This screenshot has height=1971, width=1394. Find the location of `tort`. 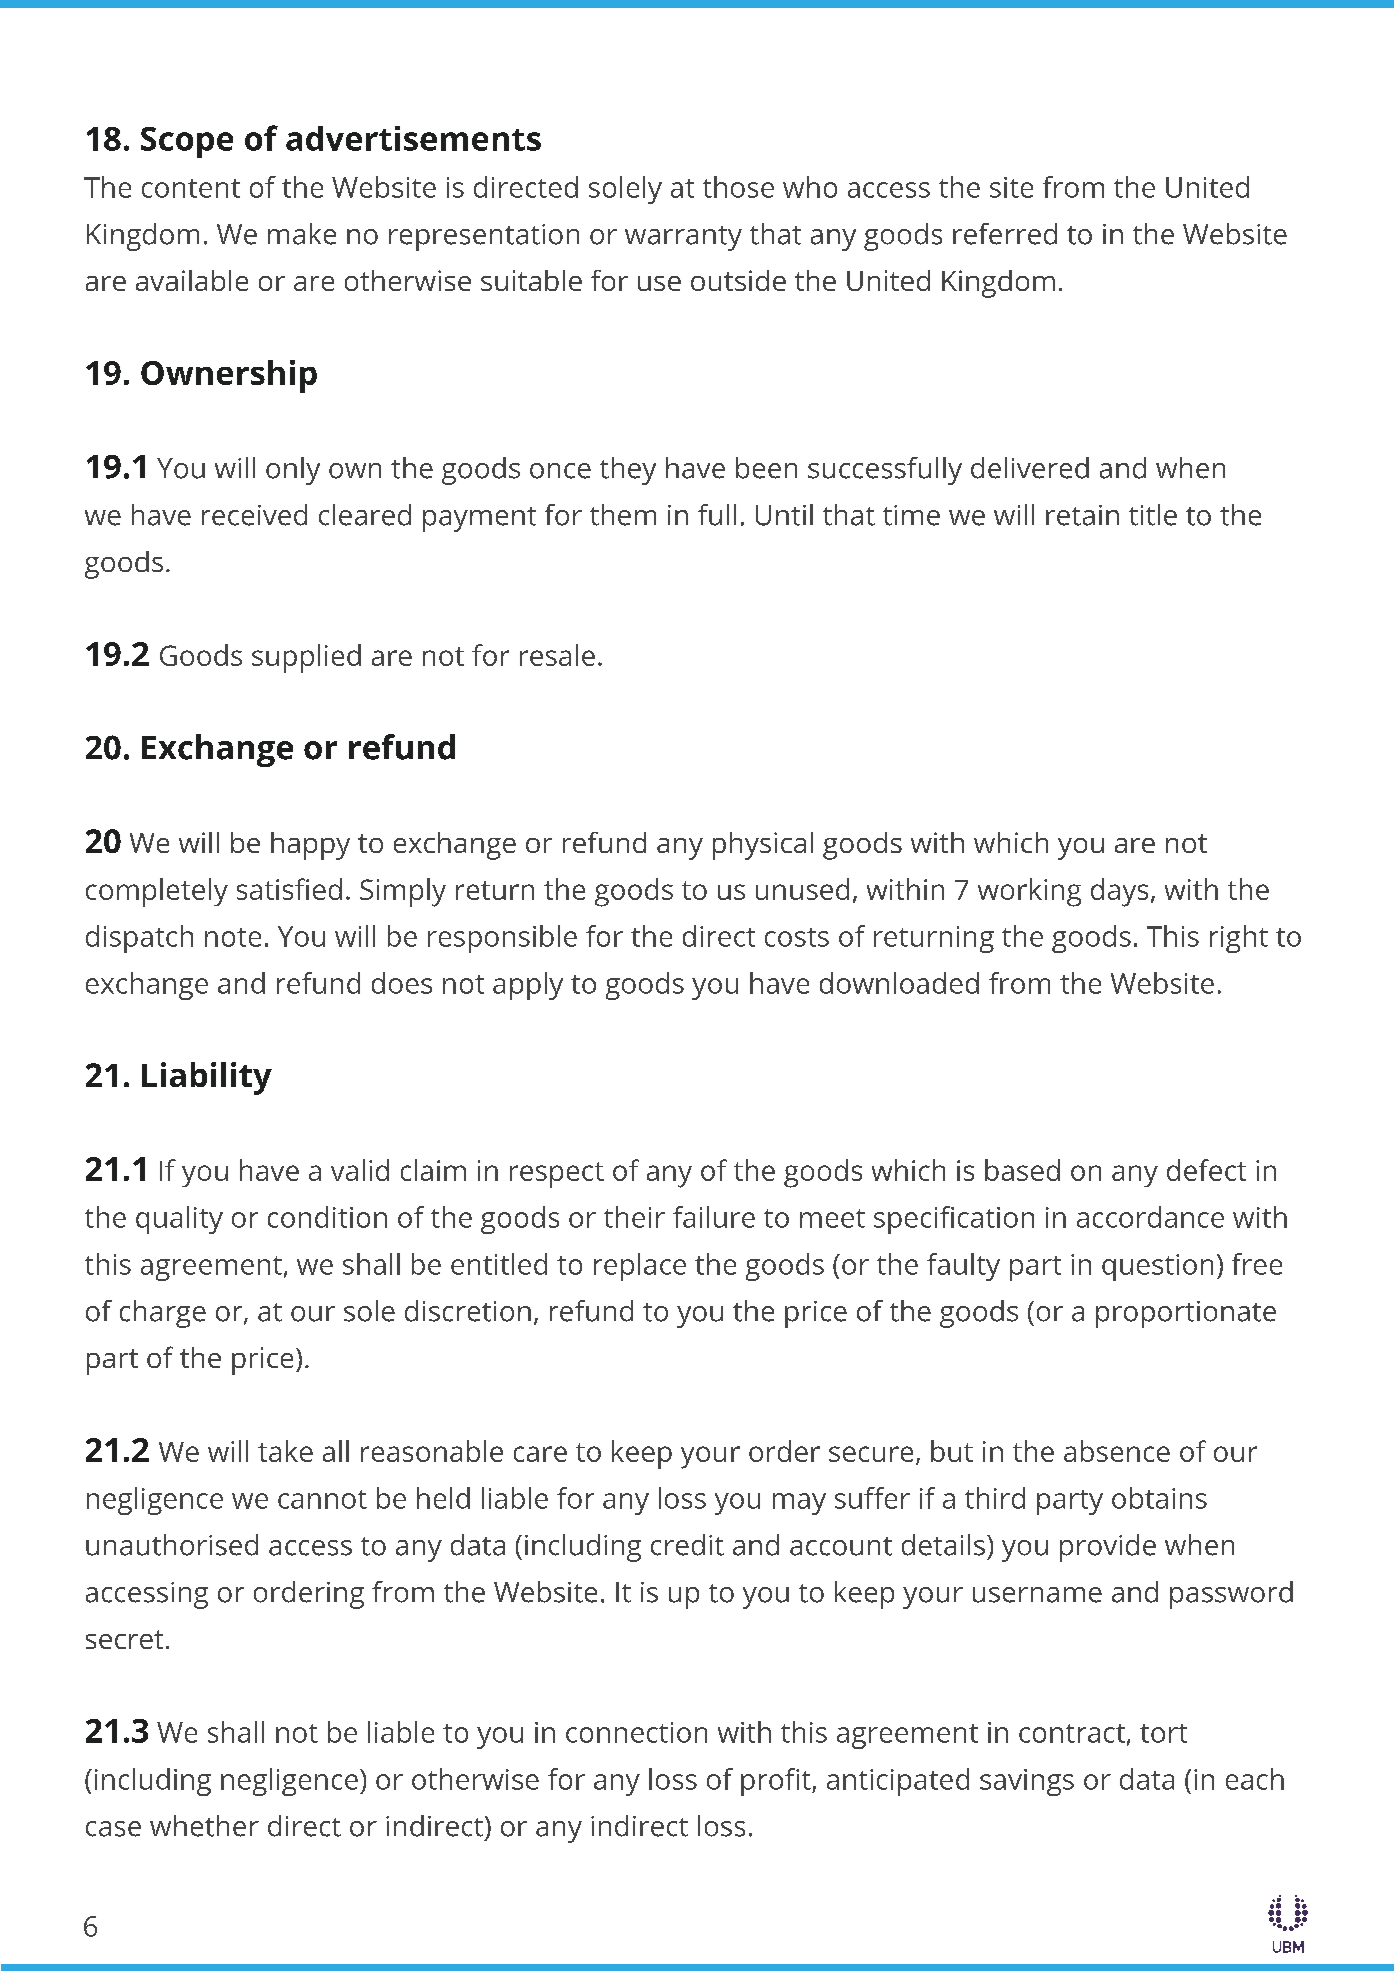

tort is located at coordinates (1163, 1733).
